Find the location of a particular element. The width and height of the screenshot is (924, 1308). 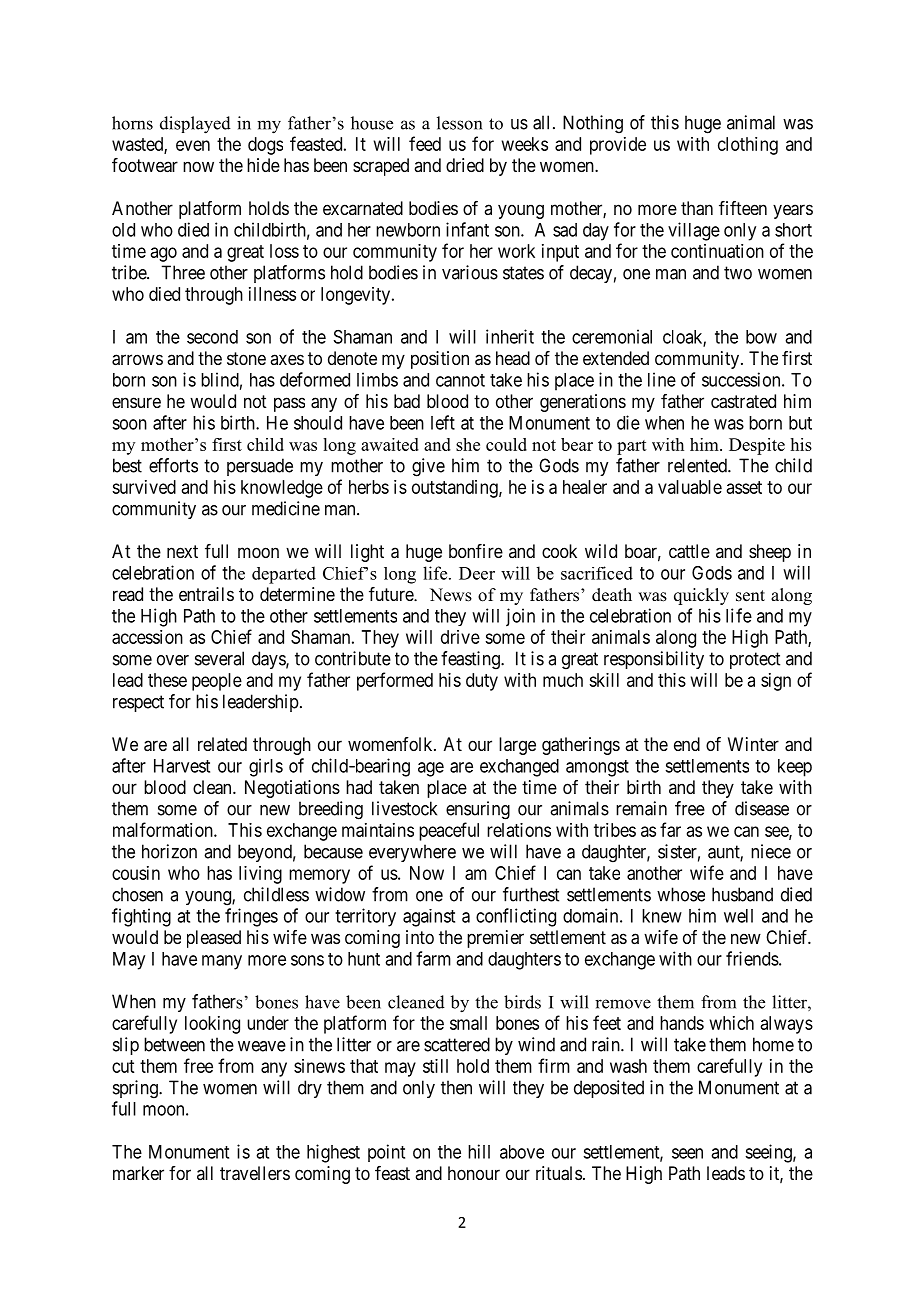

against is located at coordinates (429, 918).
